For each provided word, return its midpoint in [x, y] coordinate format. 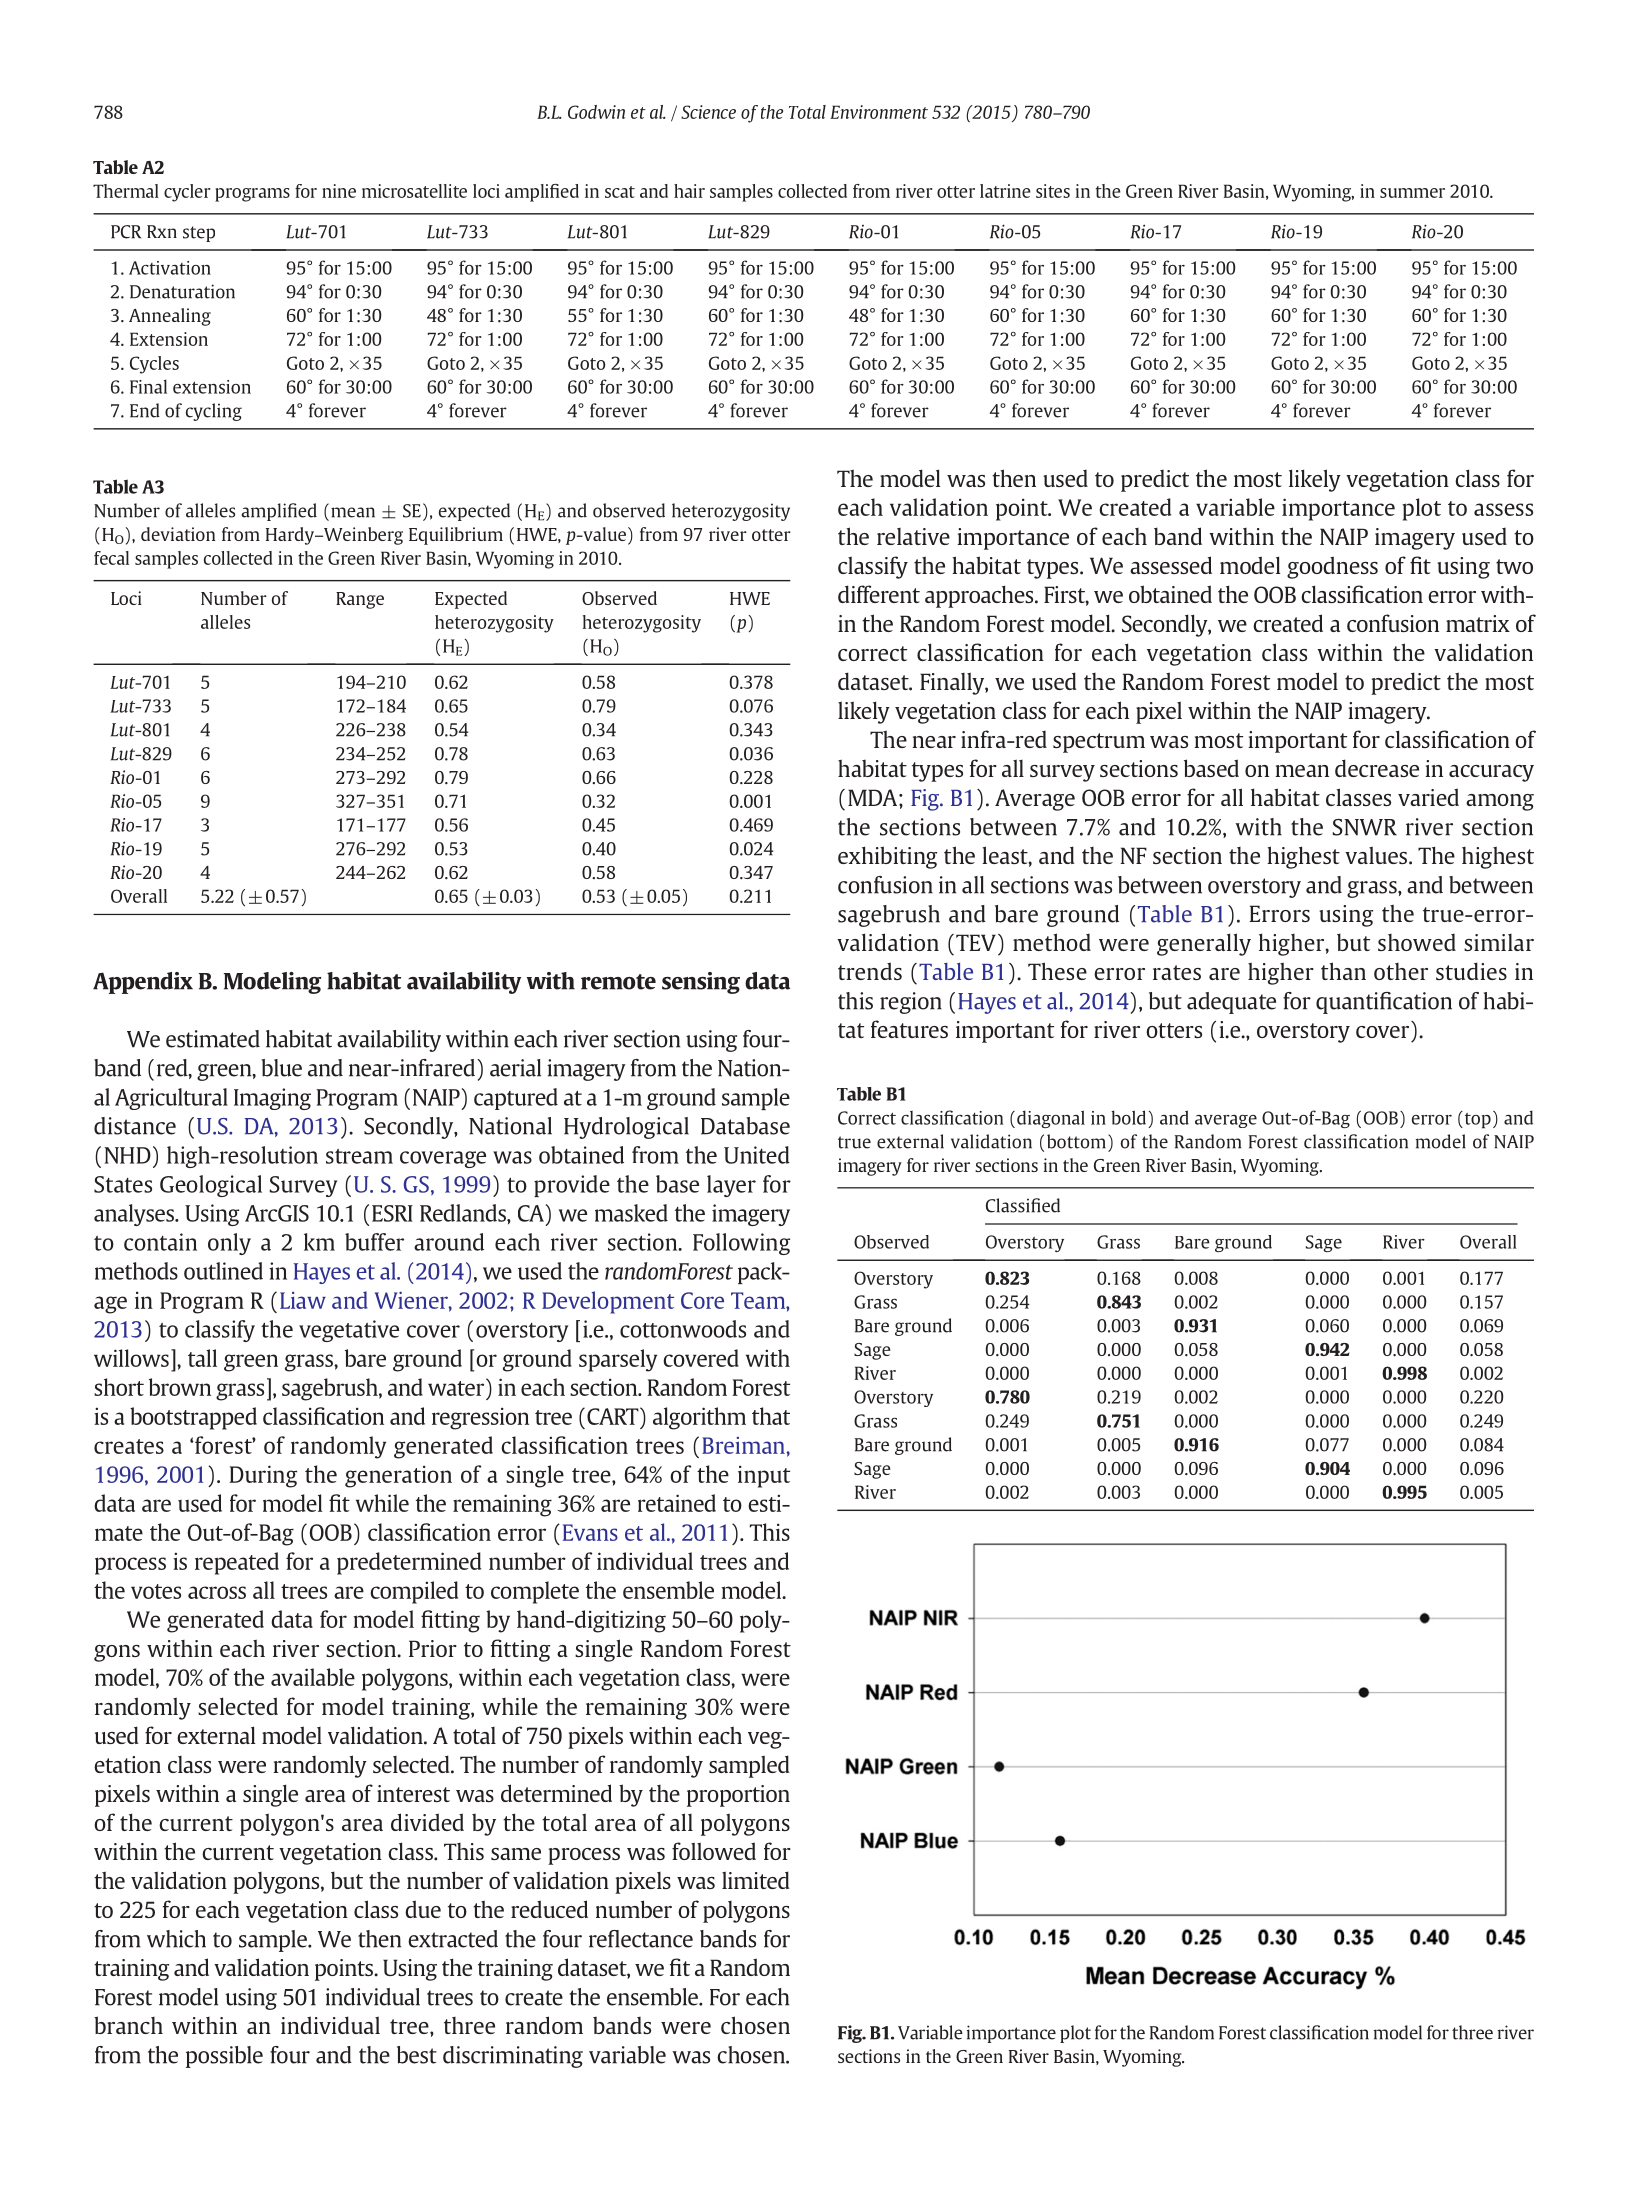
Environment [879, 112]
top [1478, 1121]
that [771, 1416]
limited [756, 1880]
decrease [1377, 768]
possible [224, 2057]
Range [360, 600]
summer [1412, 193]
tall [202, 1358]
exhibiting [887, 857]
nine [339, 191]
